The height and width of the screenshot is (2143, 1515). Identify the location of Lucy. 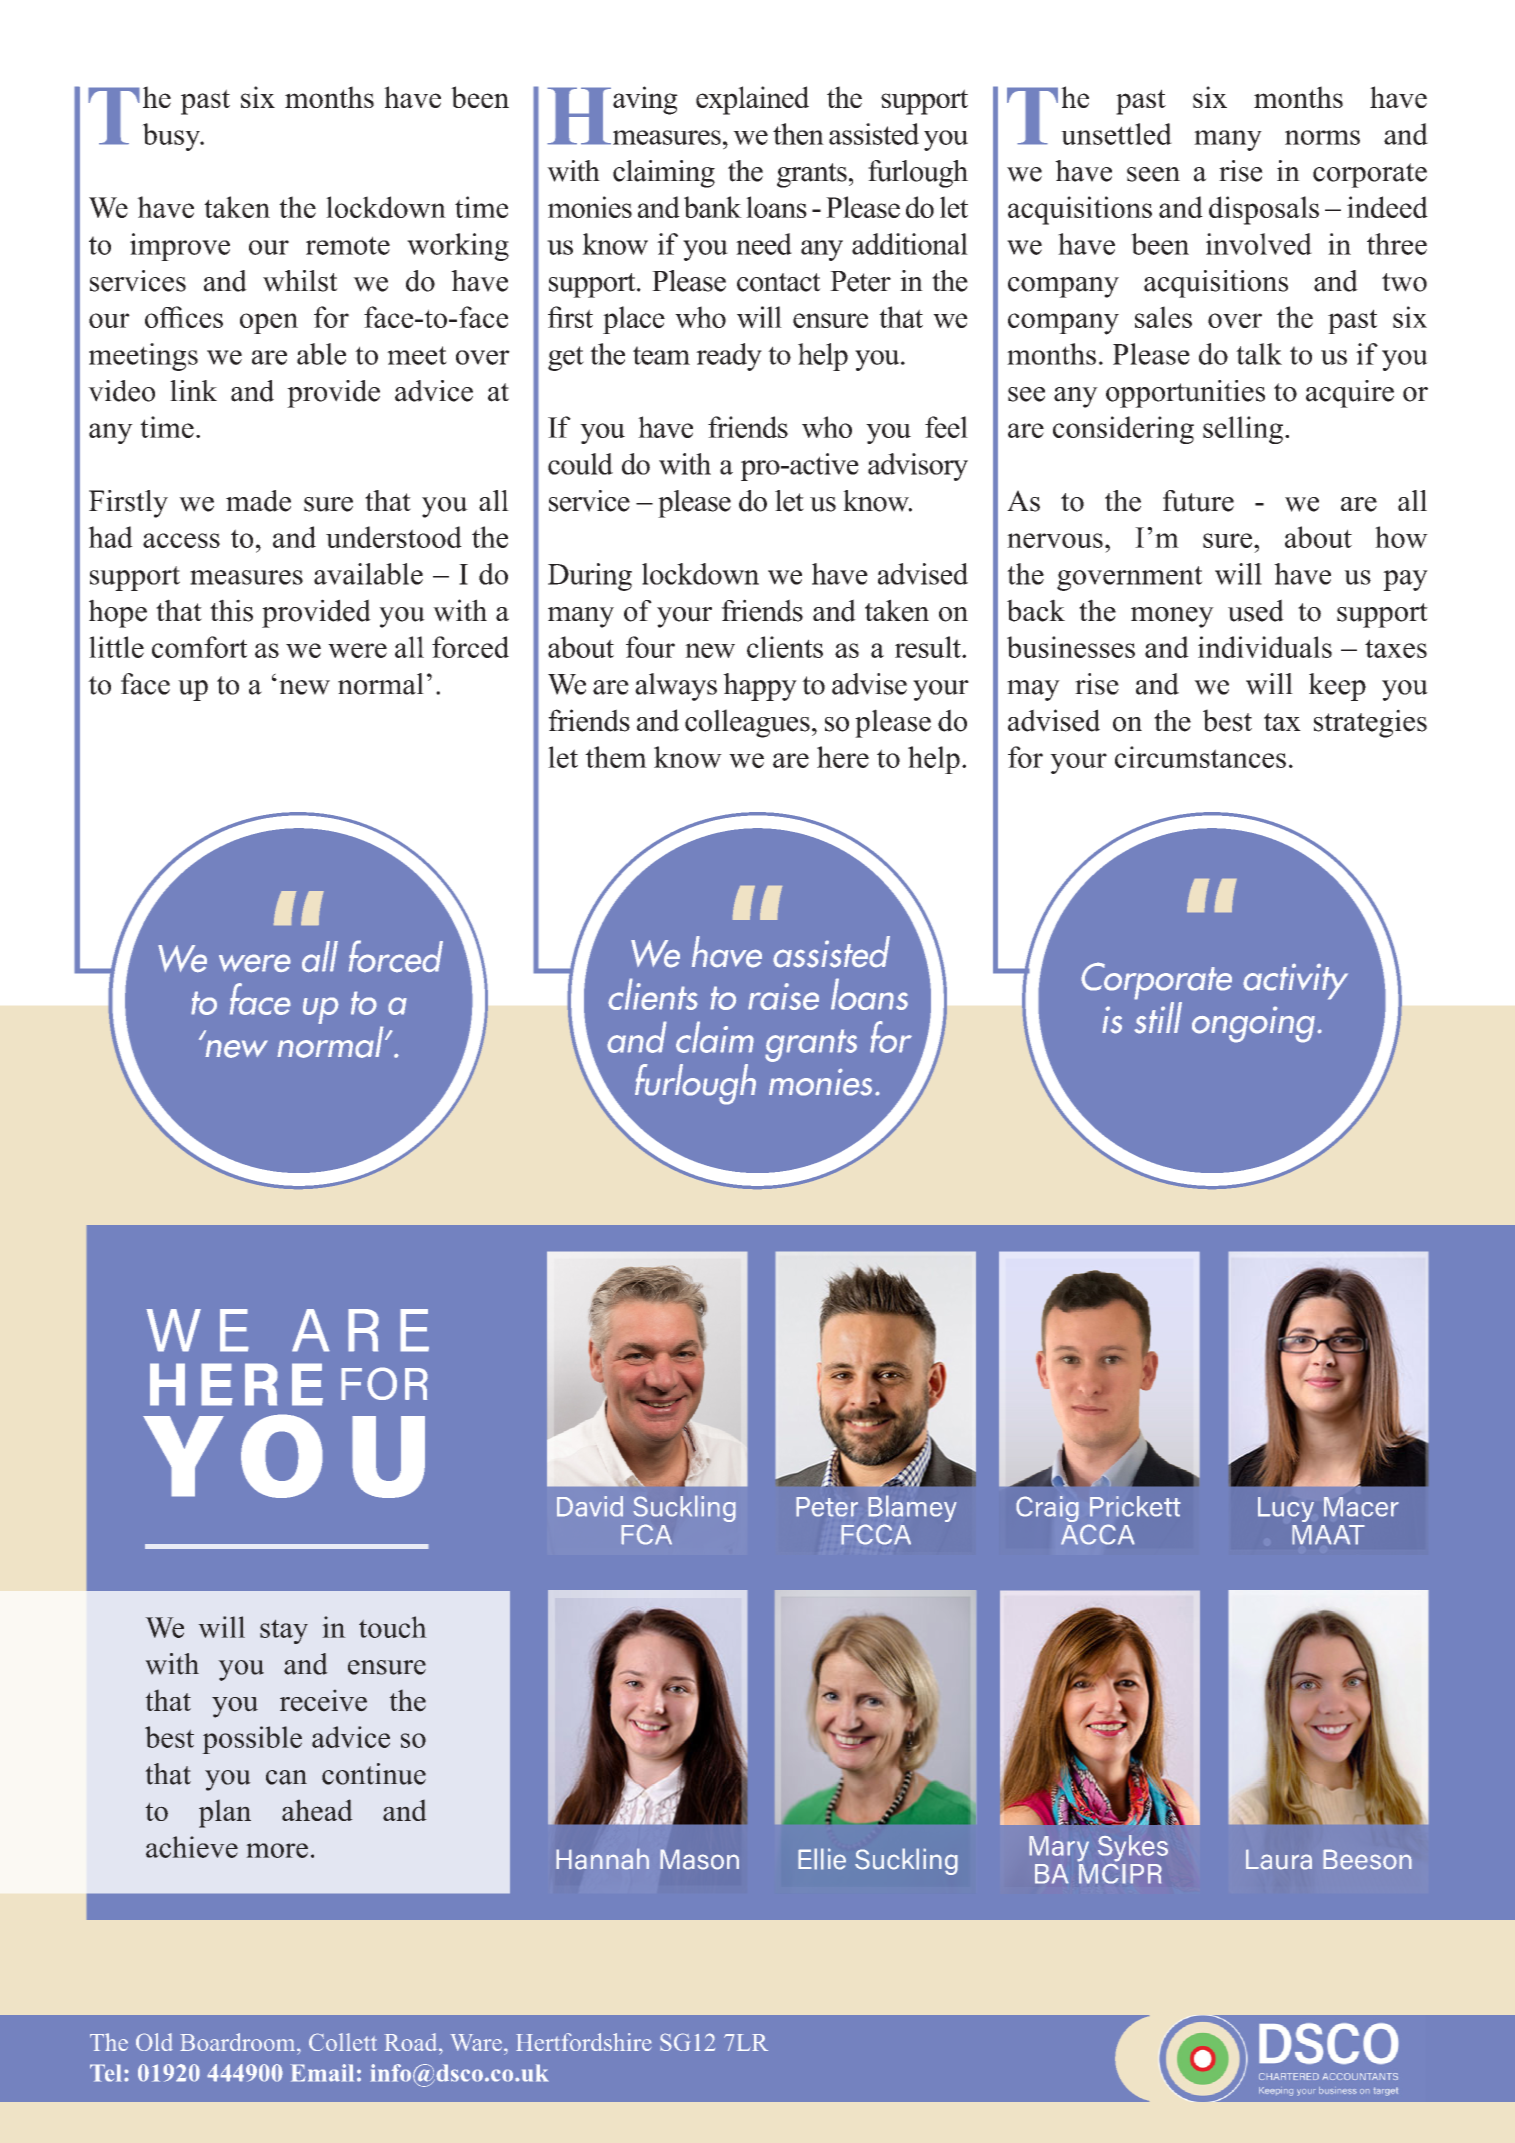
(1286, 1509).
